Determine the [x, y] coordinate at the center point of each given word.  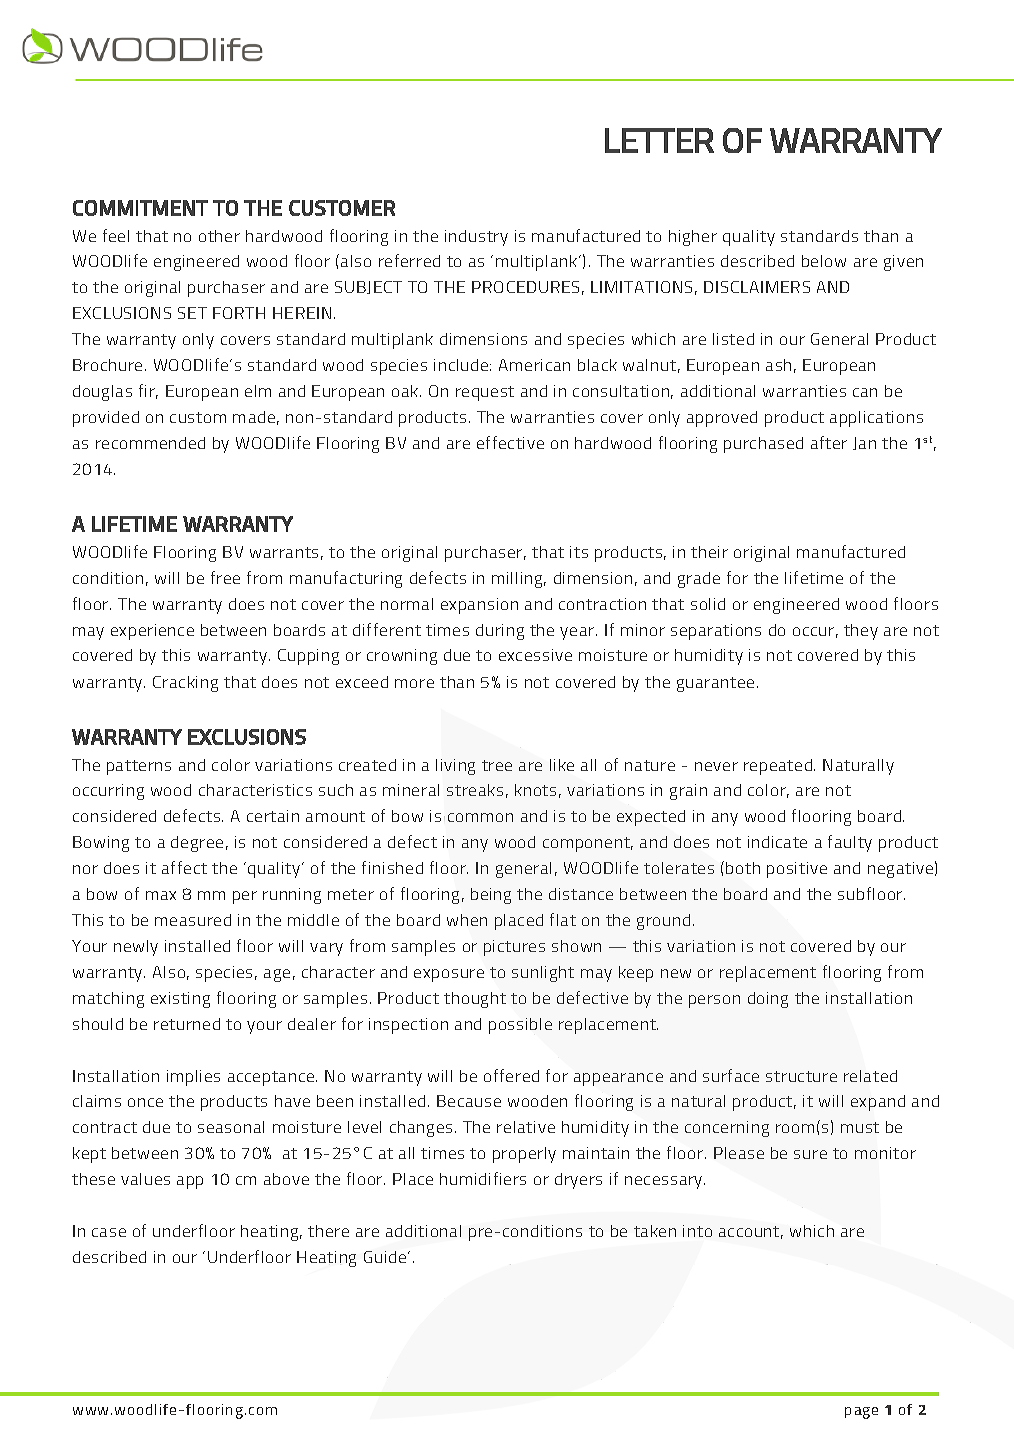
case [109, 1232]
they [861, 632]
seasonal [231, 1127]
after [829, 442]
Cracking [185, 684]
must [860, 1127]
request [485, 393]
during [500, 632]
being [491, 896]
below [824, 261]
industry [476, 238]
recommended [150, 443]
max [161, 895]
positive [797, 870]
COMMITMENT [140, 208]
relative [526, 1127]
